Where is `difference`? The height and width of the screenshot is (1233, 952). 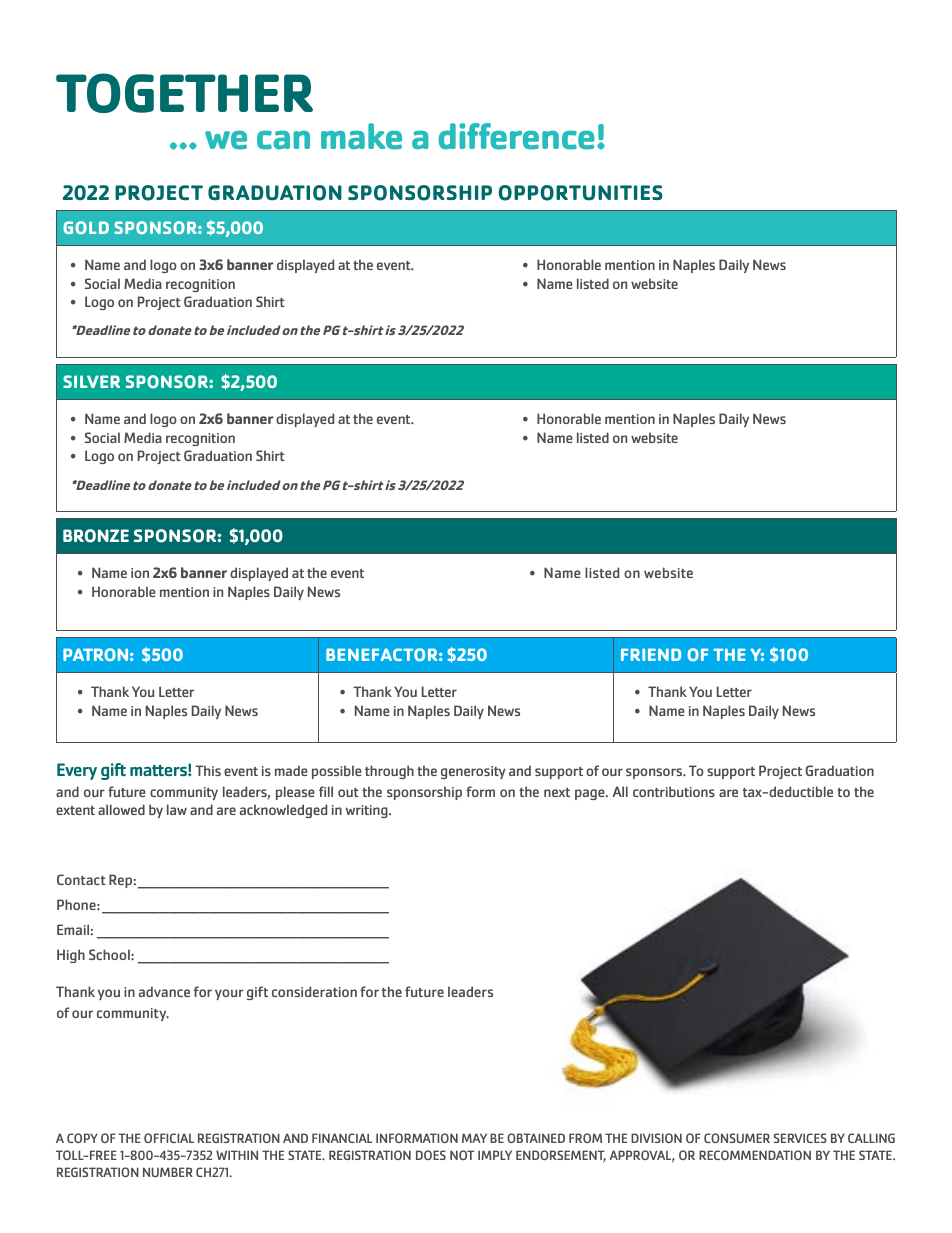 difference is located at coordinates (516, 136).
